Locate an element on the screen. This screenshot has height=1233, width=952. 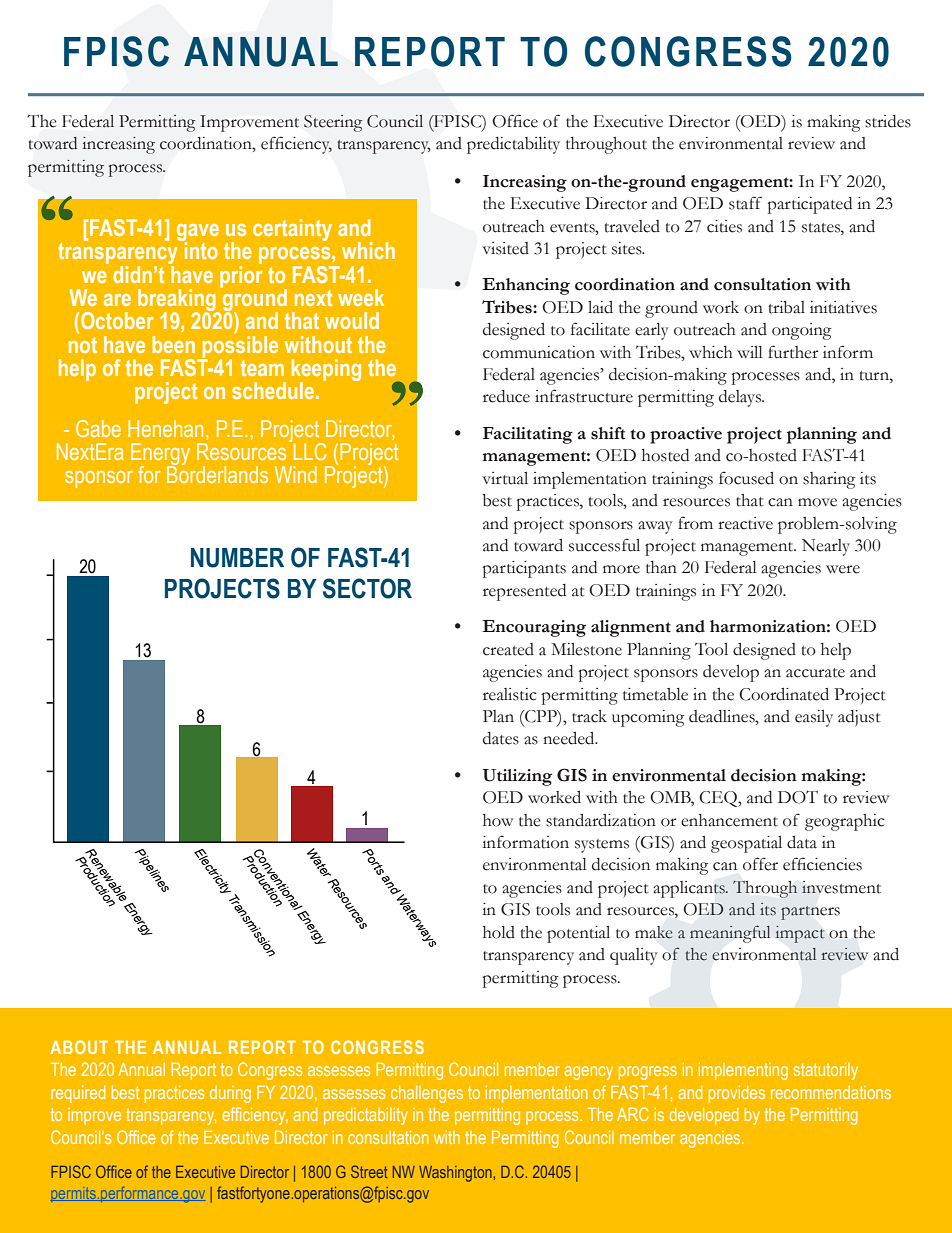
sharing is located at coordinates (829, 480).
